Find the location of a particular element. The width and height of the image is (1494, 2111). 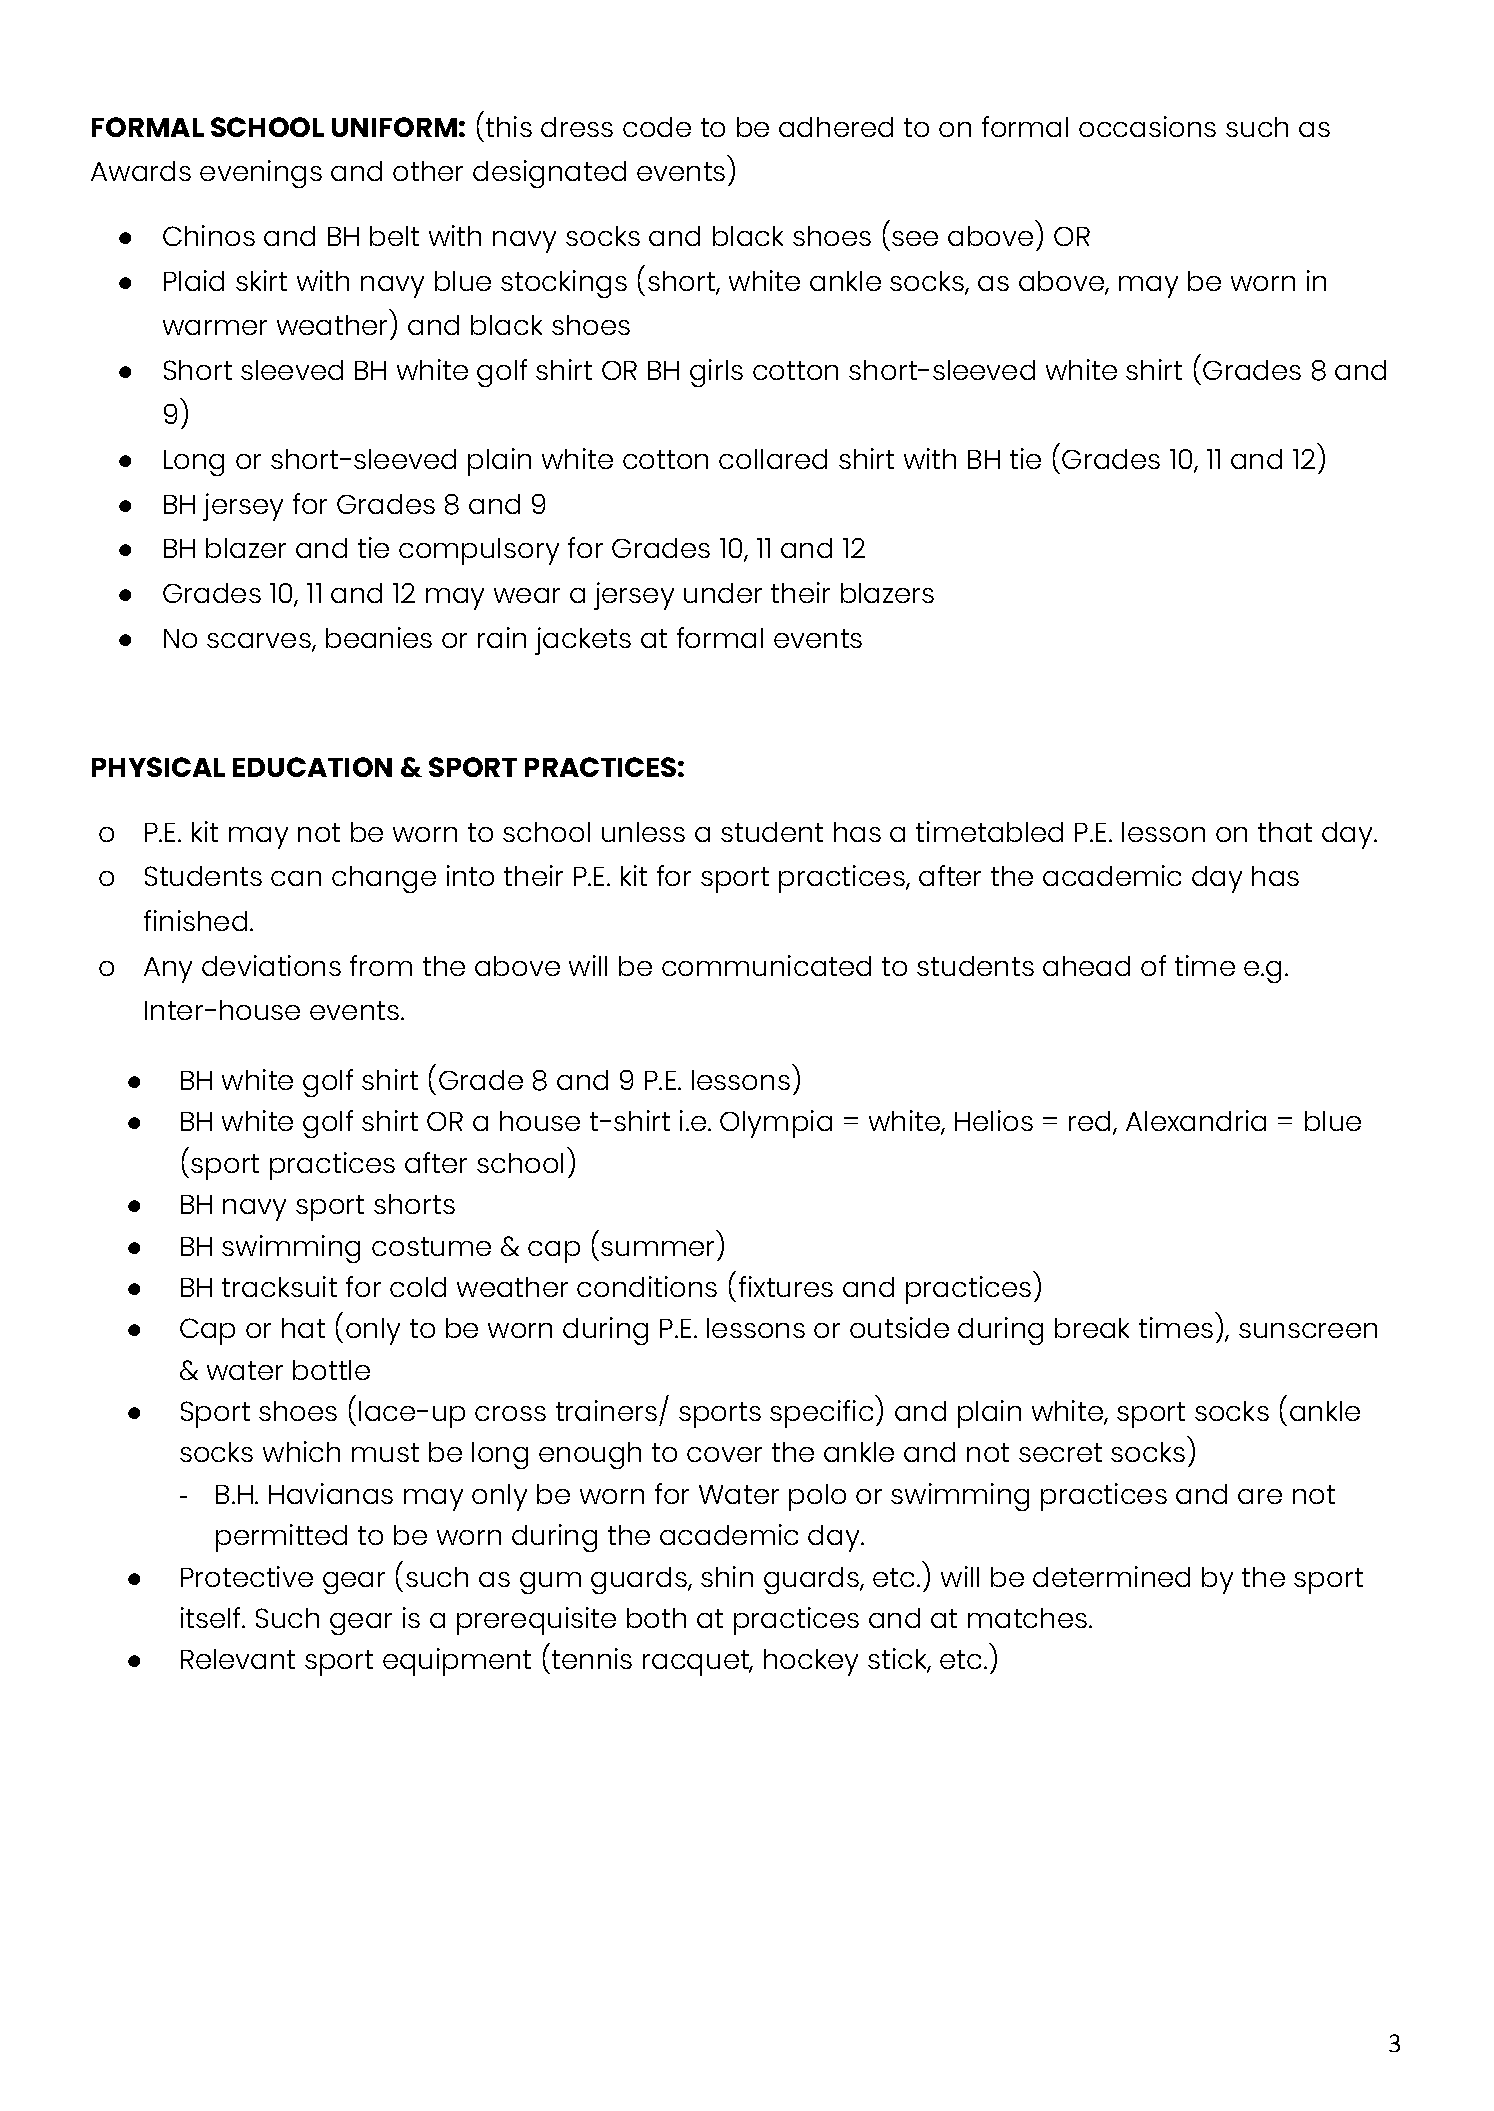

ahead is located at coordinates (1086, 966).
